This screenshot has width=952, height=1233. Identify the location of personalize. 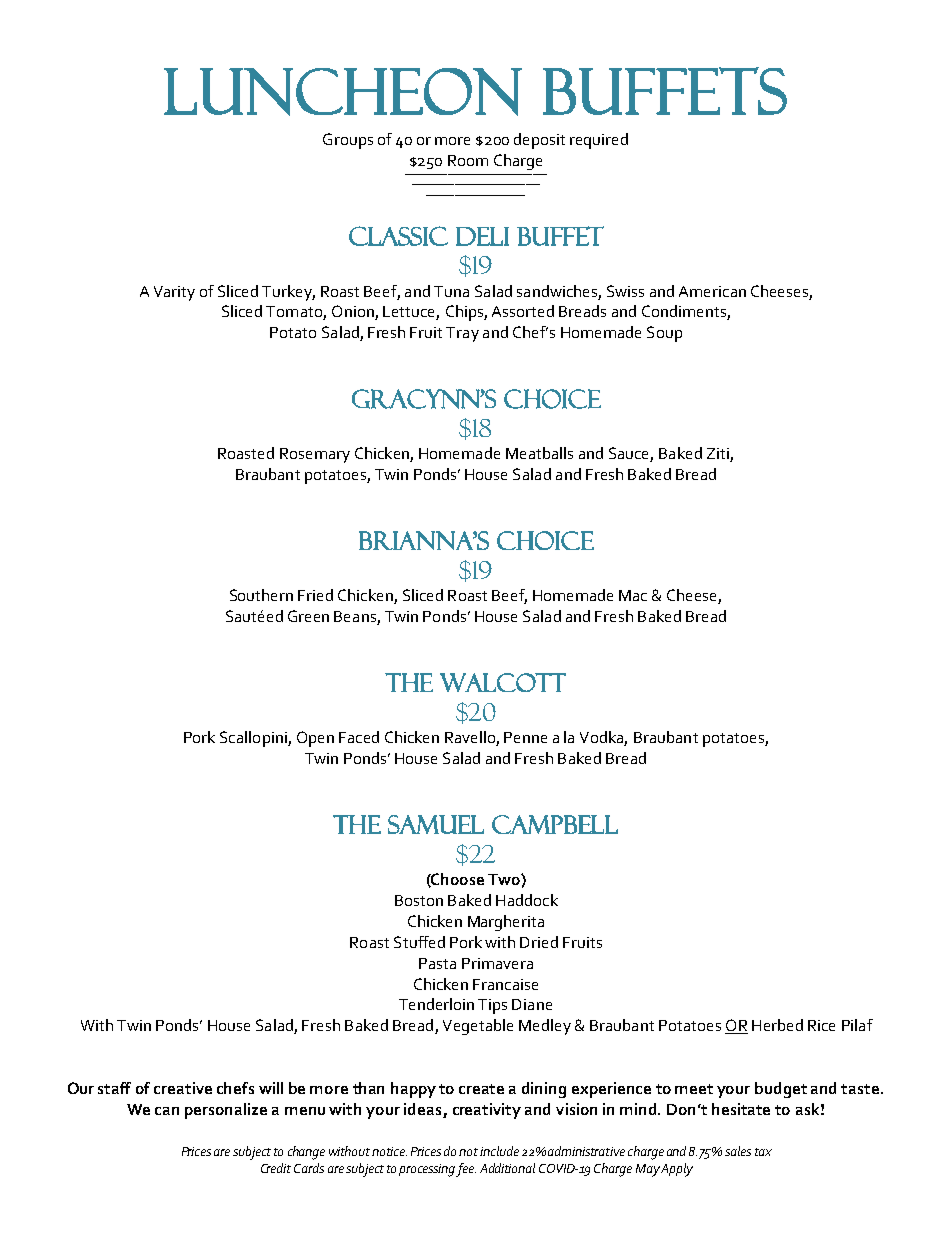
(226, 1111).
